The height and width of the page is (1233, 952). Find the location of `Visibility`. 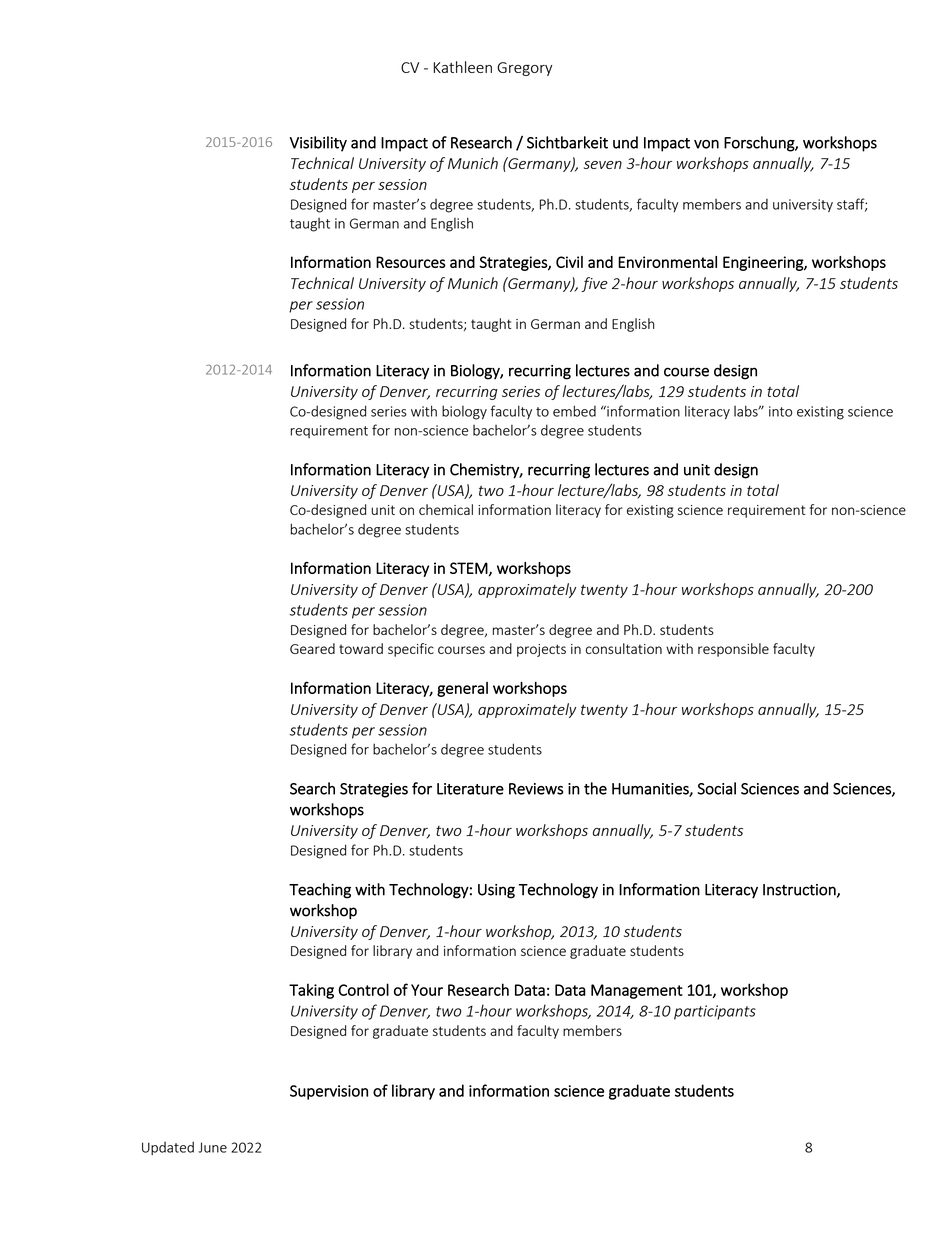

Visibility is located at coordinates (318, 144).
